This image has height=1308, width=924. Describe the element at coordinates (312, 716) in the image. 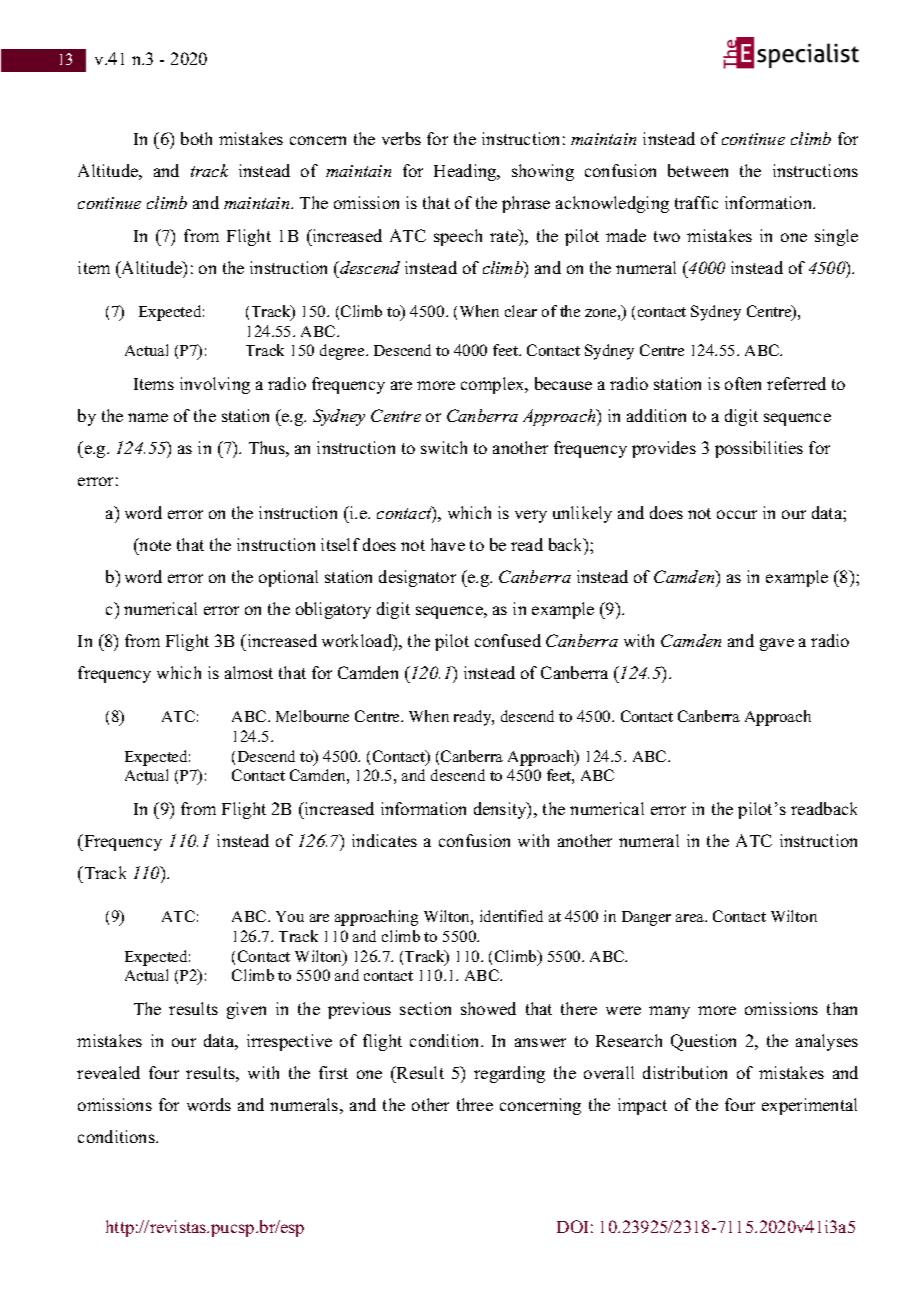

I see `Melbourne` at that location.
